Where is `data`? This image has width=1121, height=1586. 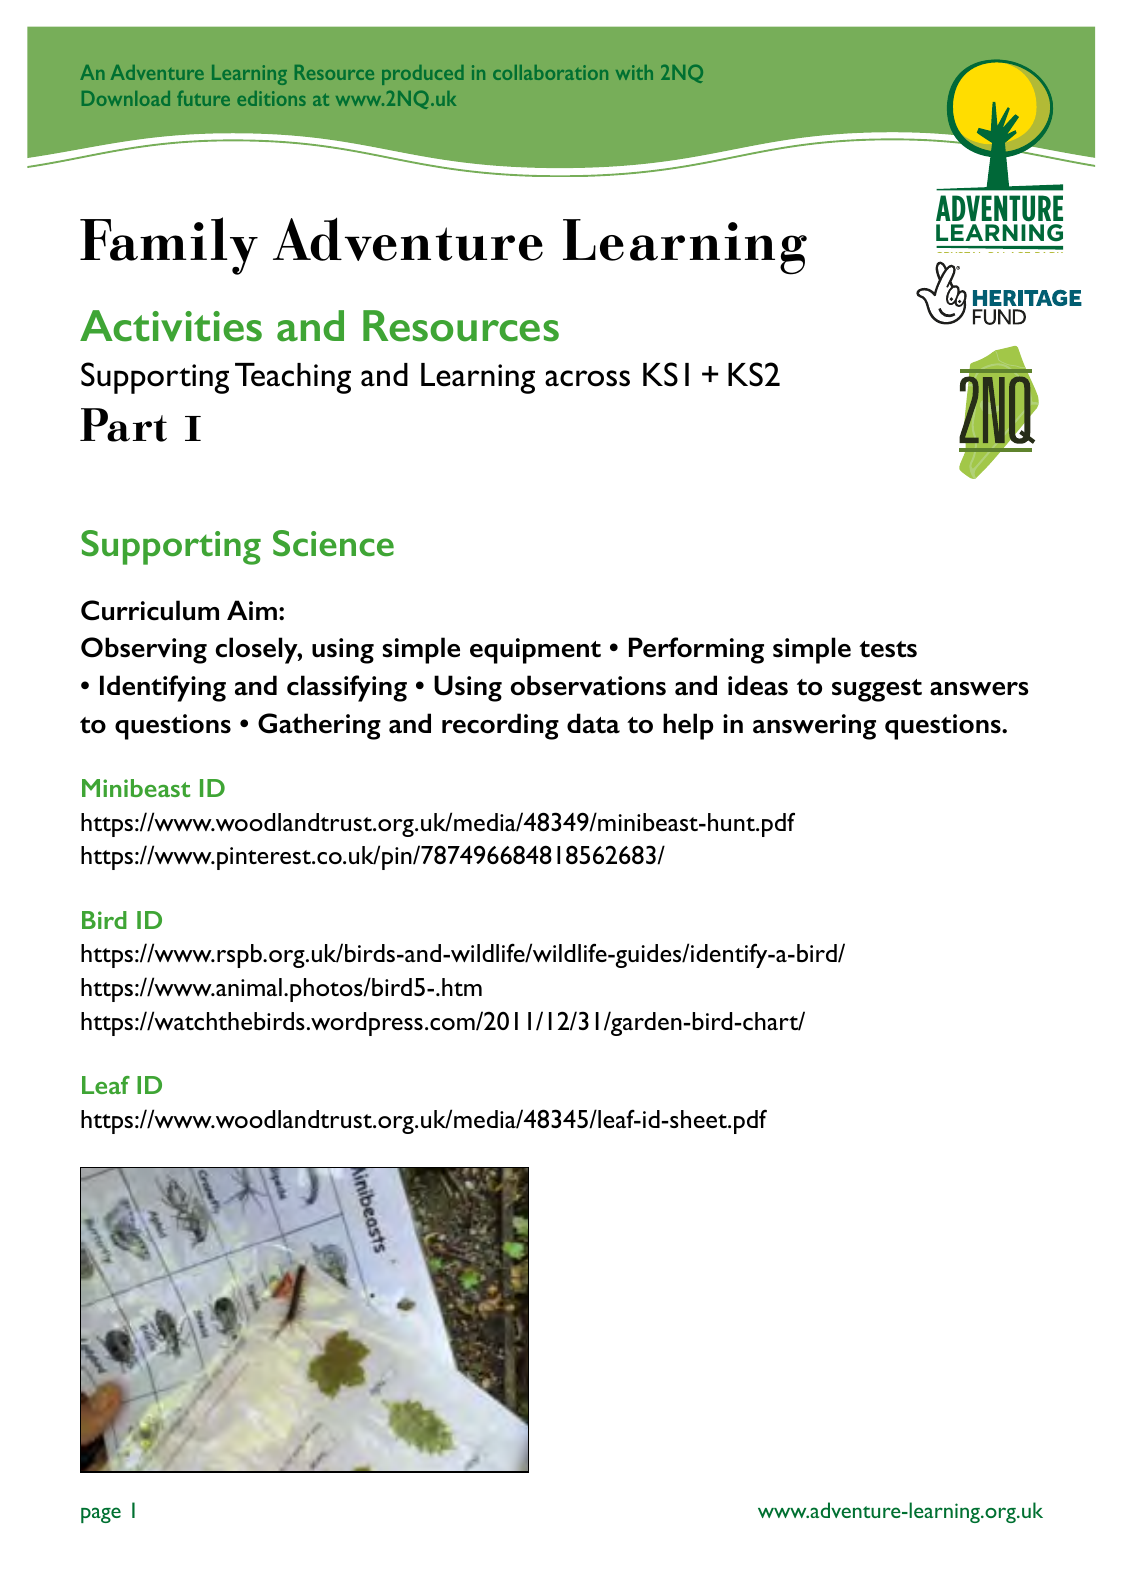
data is located at coordinates (593, 723).
